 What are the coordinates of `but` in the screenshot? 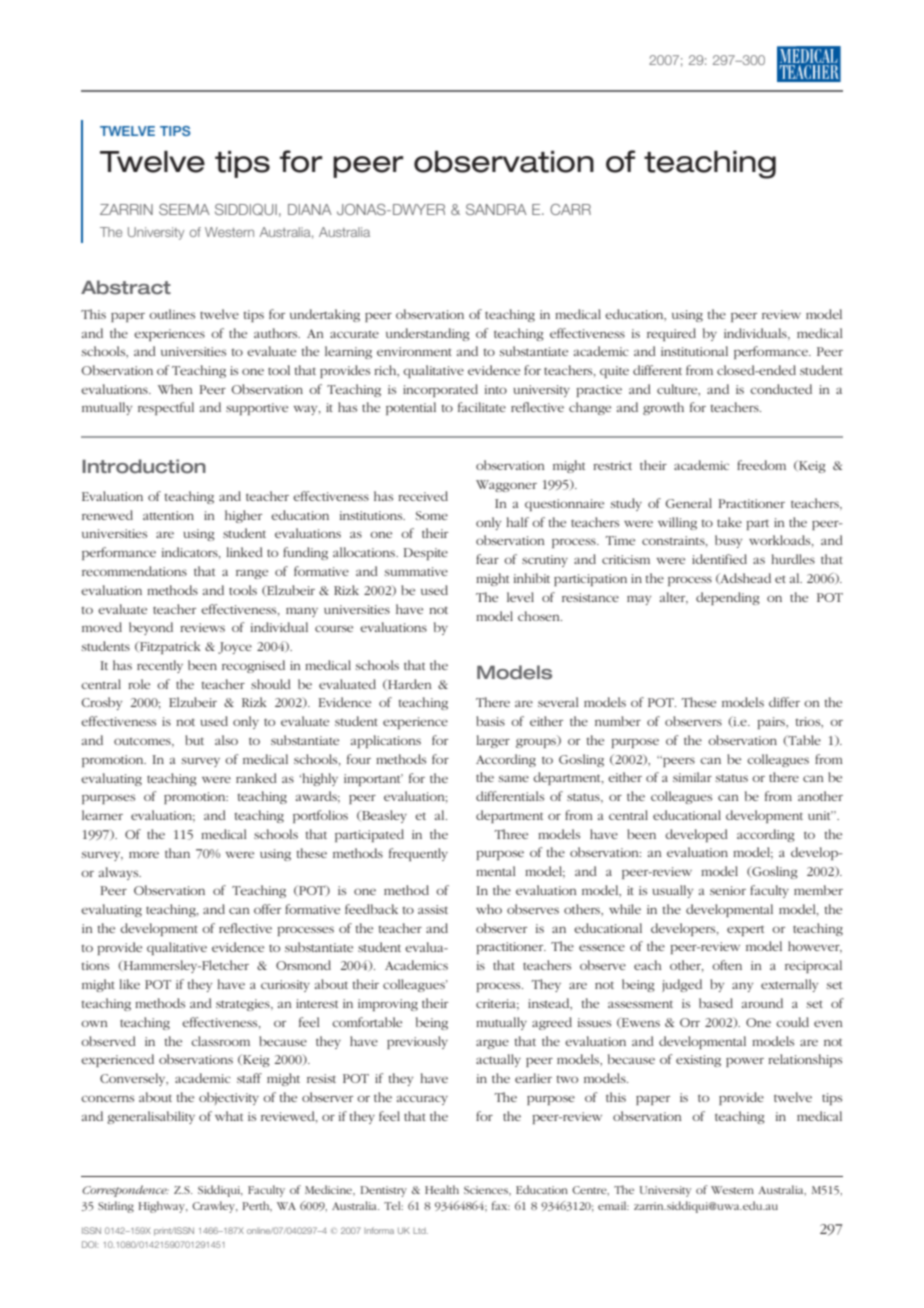 It's located at (194, 740).
